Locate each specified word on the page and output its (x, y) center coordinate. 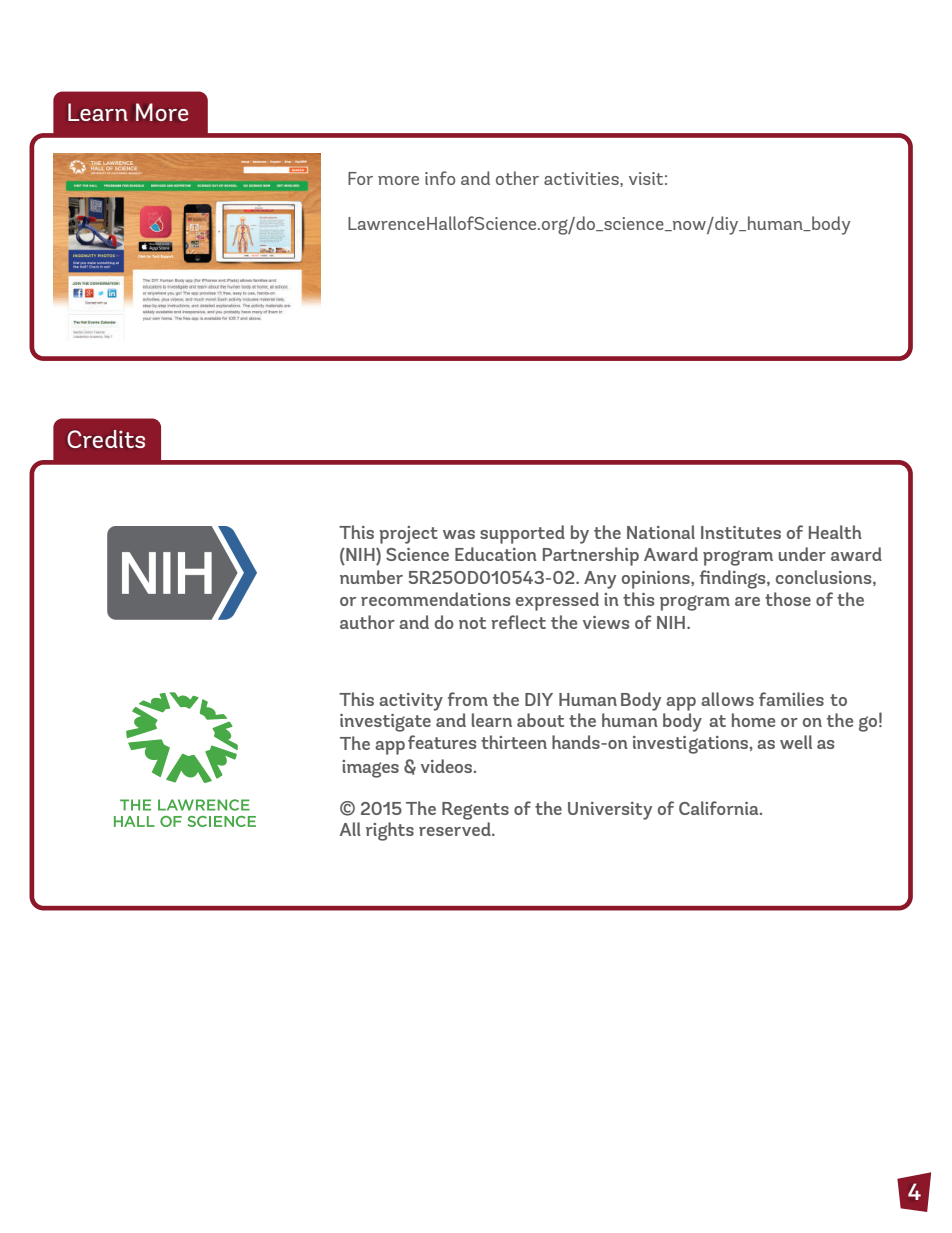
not (472, 623)
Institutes (741, 532)
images (370, 769)
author (367, 622)
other (517, 178)
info (440, 178)
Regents (475, 811)
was (459, 534)
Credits (106, 439)
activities (582, 178)
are (747, 601)
